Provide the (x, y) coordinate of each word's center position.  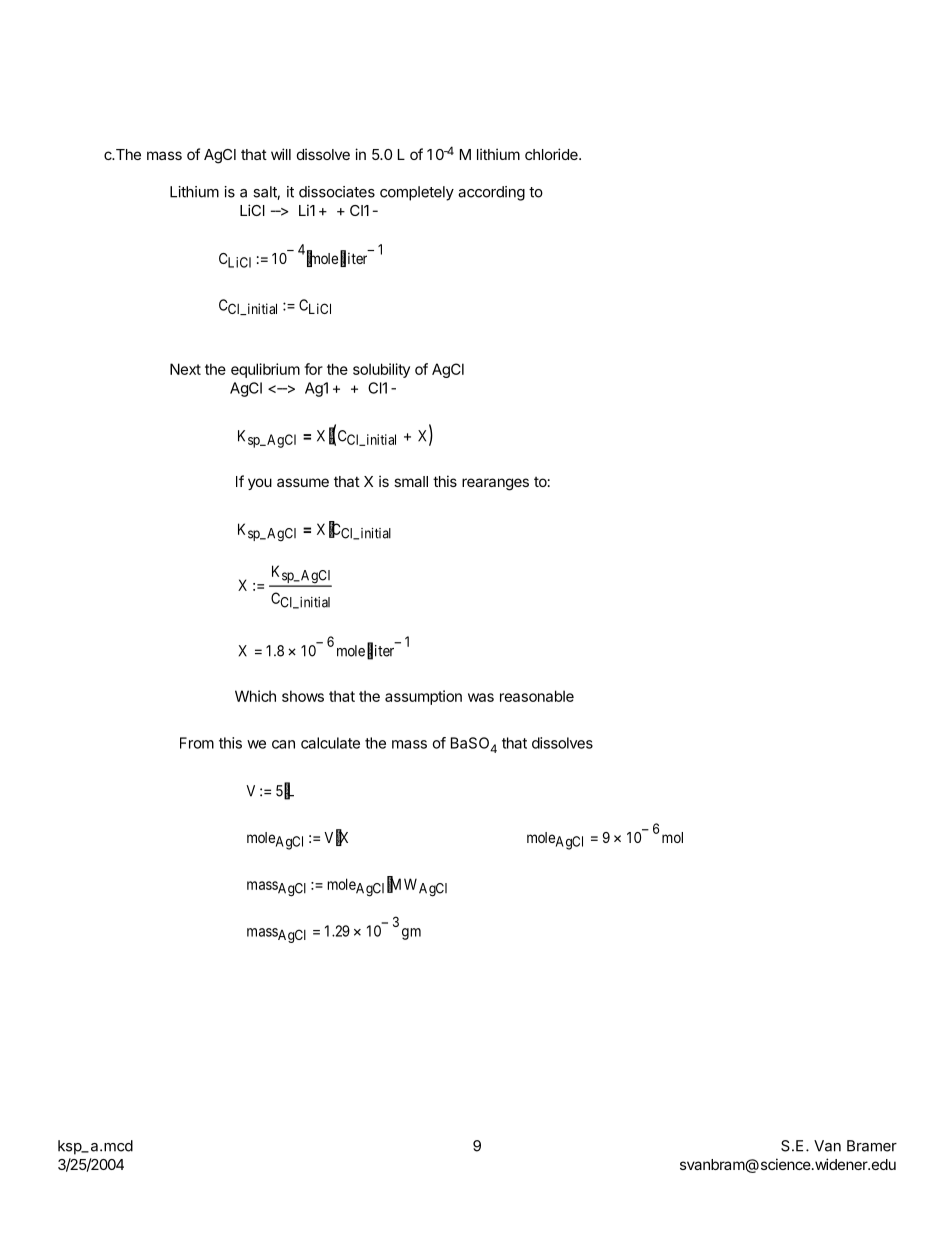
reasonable (537, 696)
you (260, 484)
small (411, 481)
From (197, 743)
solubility (381, 370)
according (491, 193)
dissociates (337, 192)
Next (185, 369)
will (281, 154)
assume (303, 482)
